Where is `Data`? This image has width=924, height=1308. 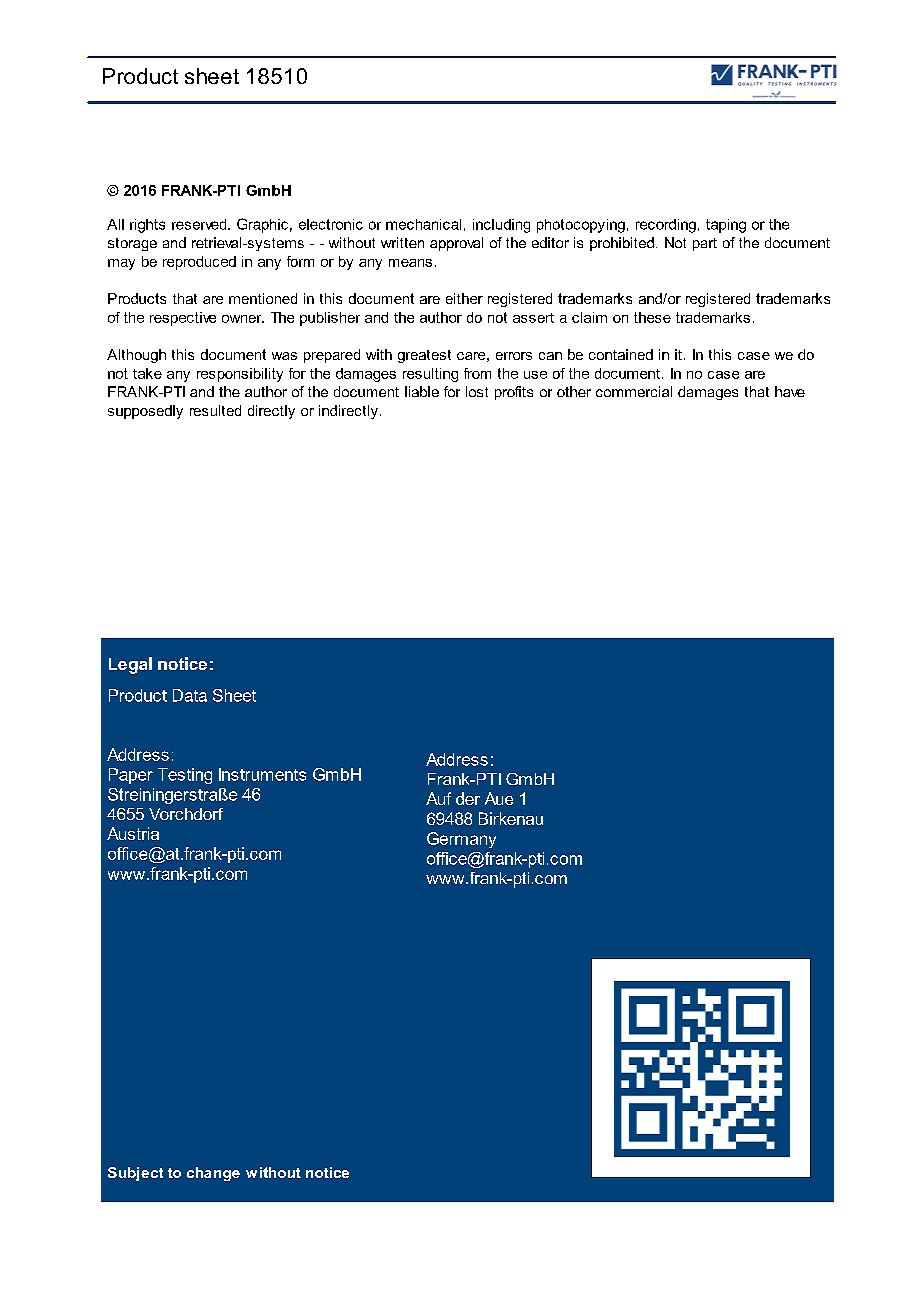
Data is located at coordinates (190, 695).
